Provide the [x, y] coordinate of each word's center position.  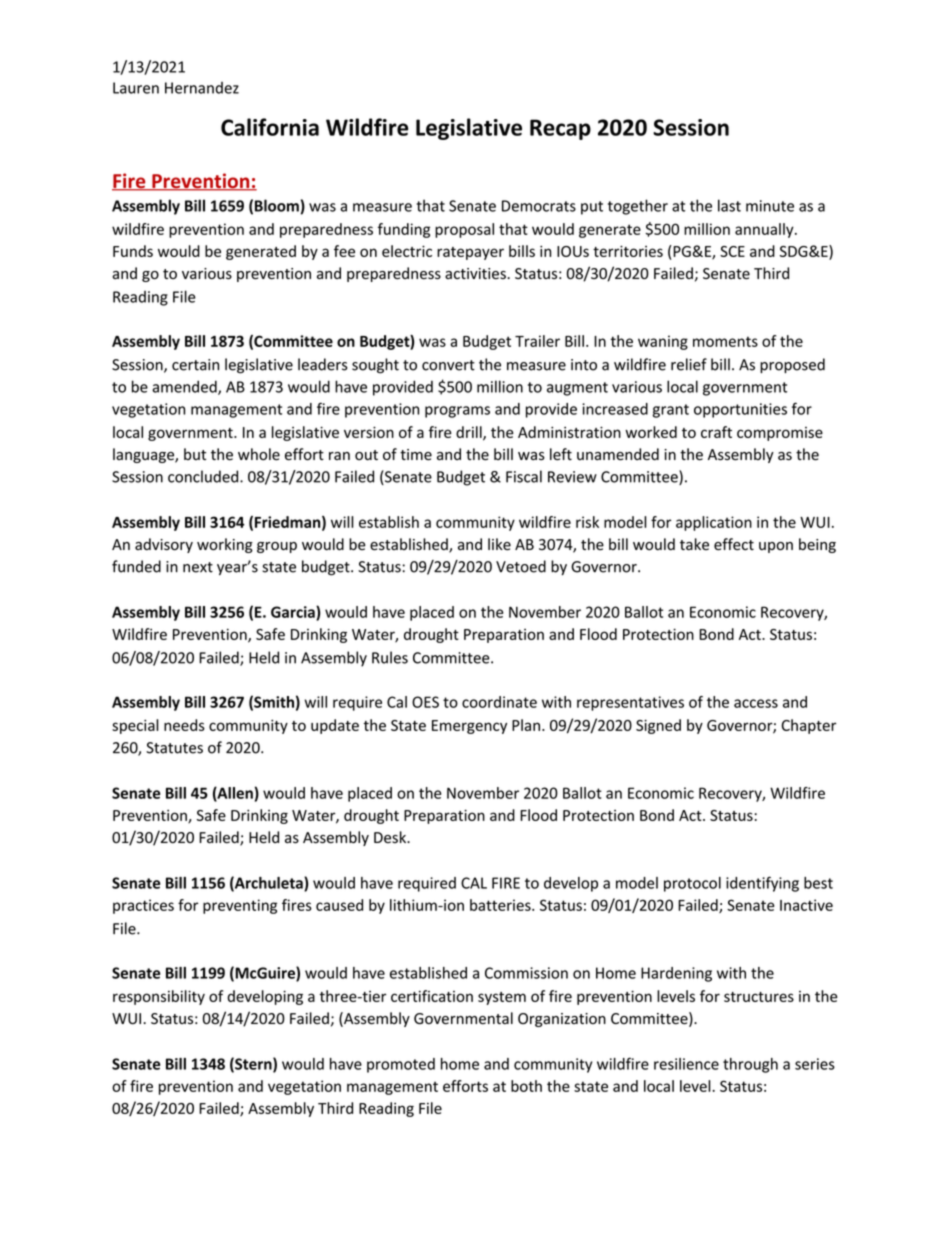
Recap [560, 129]
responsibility [159, 997]
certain [195, 365]
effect [734, 544]
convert [448, 365]
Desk [391, 837]
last [729, 205]
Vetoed [521, 566]
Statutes [174, 748]
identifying [762, 884]
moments [725, 341]
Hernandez [202, 88]
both [526, 1086]
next [198, 567]
